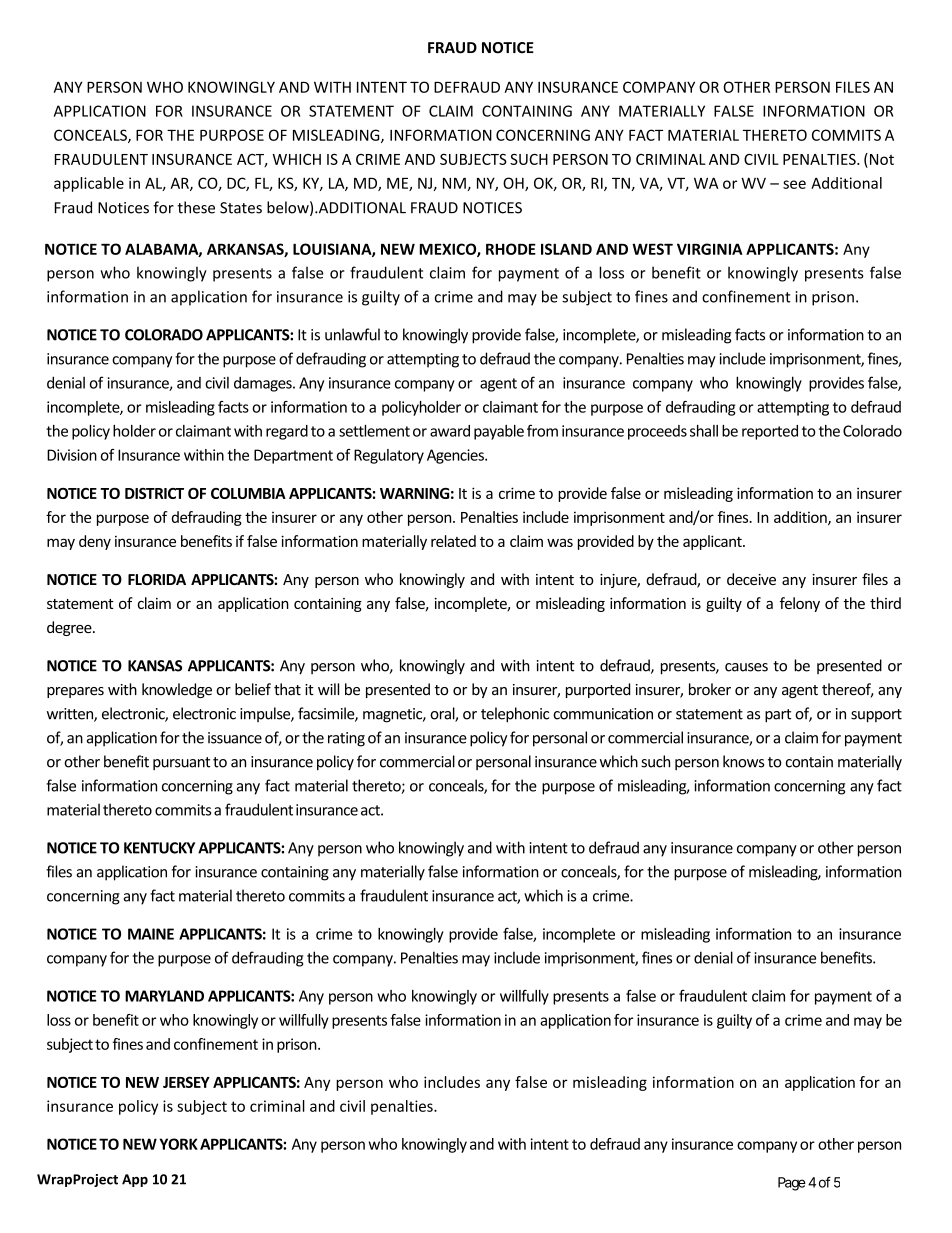  What do you see at coordinates (792, 1184) in the screenshot?
I see `Page` at bounding box center [792, 1184].
